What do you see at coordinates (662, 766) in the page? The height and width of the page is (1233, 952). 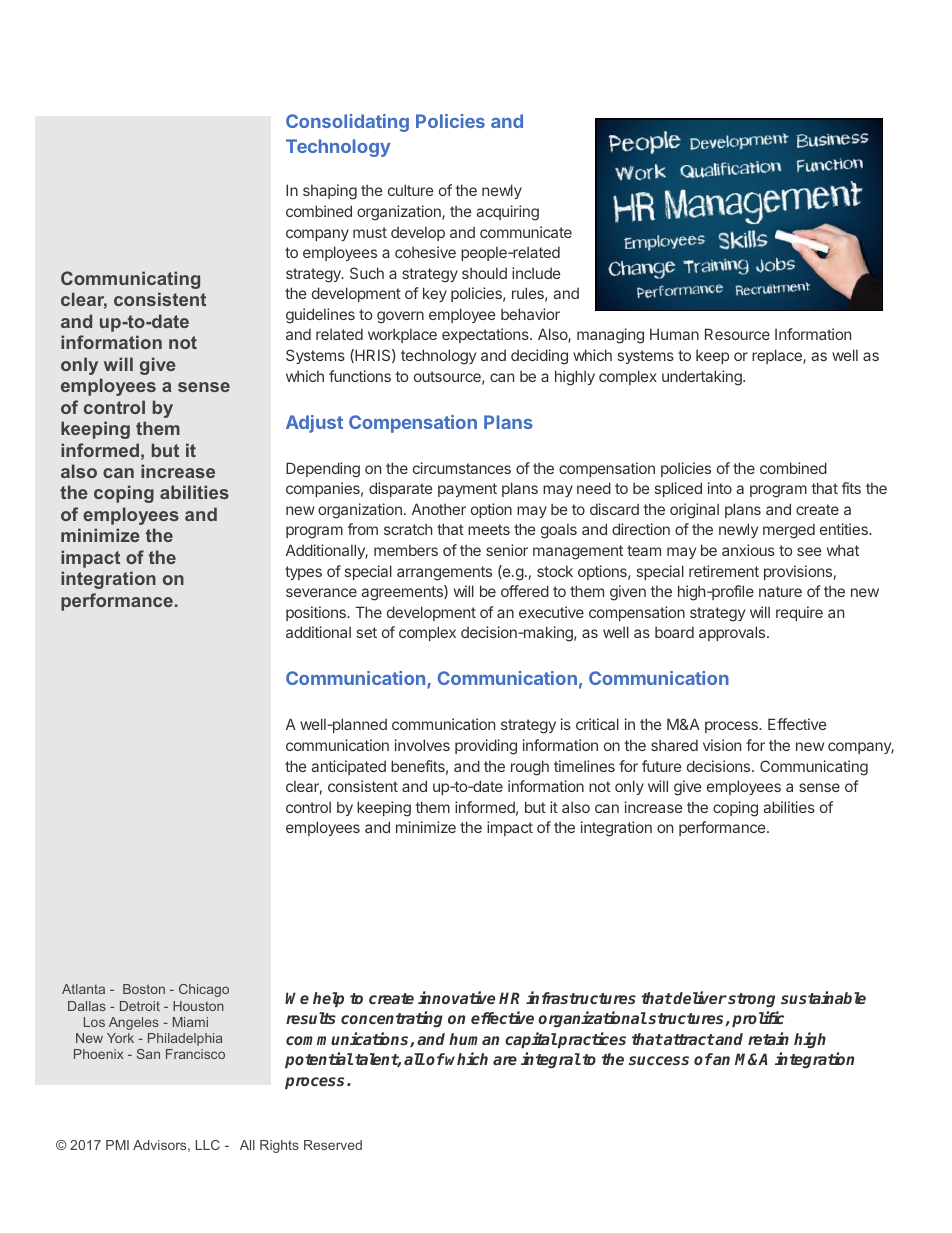 I see `future` at bounding box center [662, 766].
